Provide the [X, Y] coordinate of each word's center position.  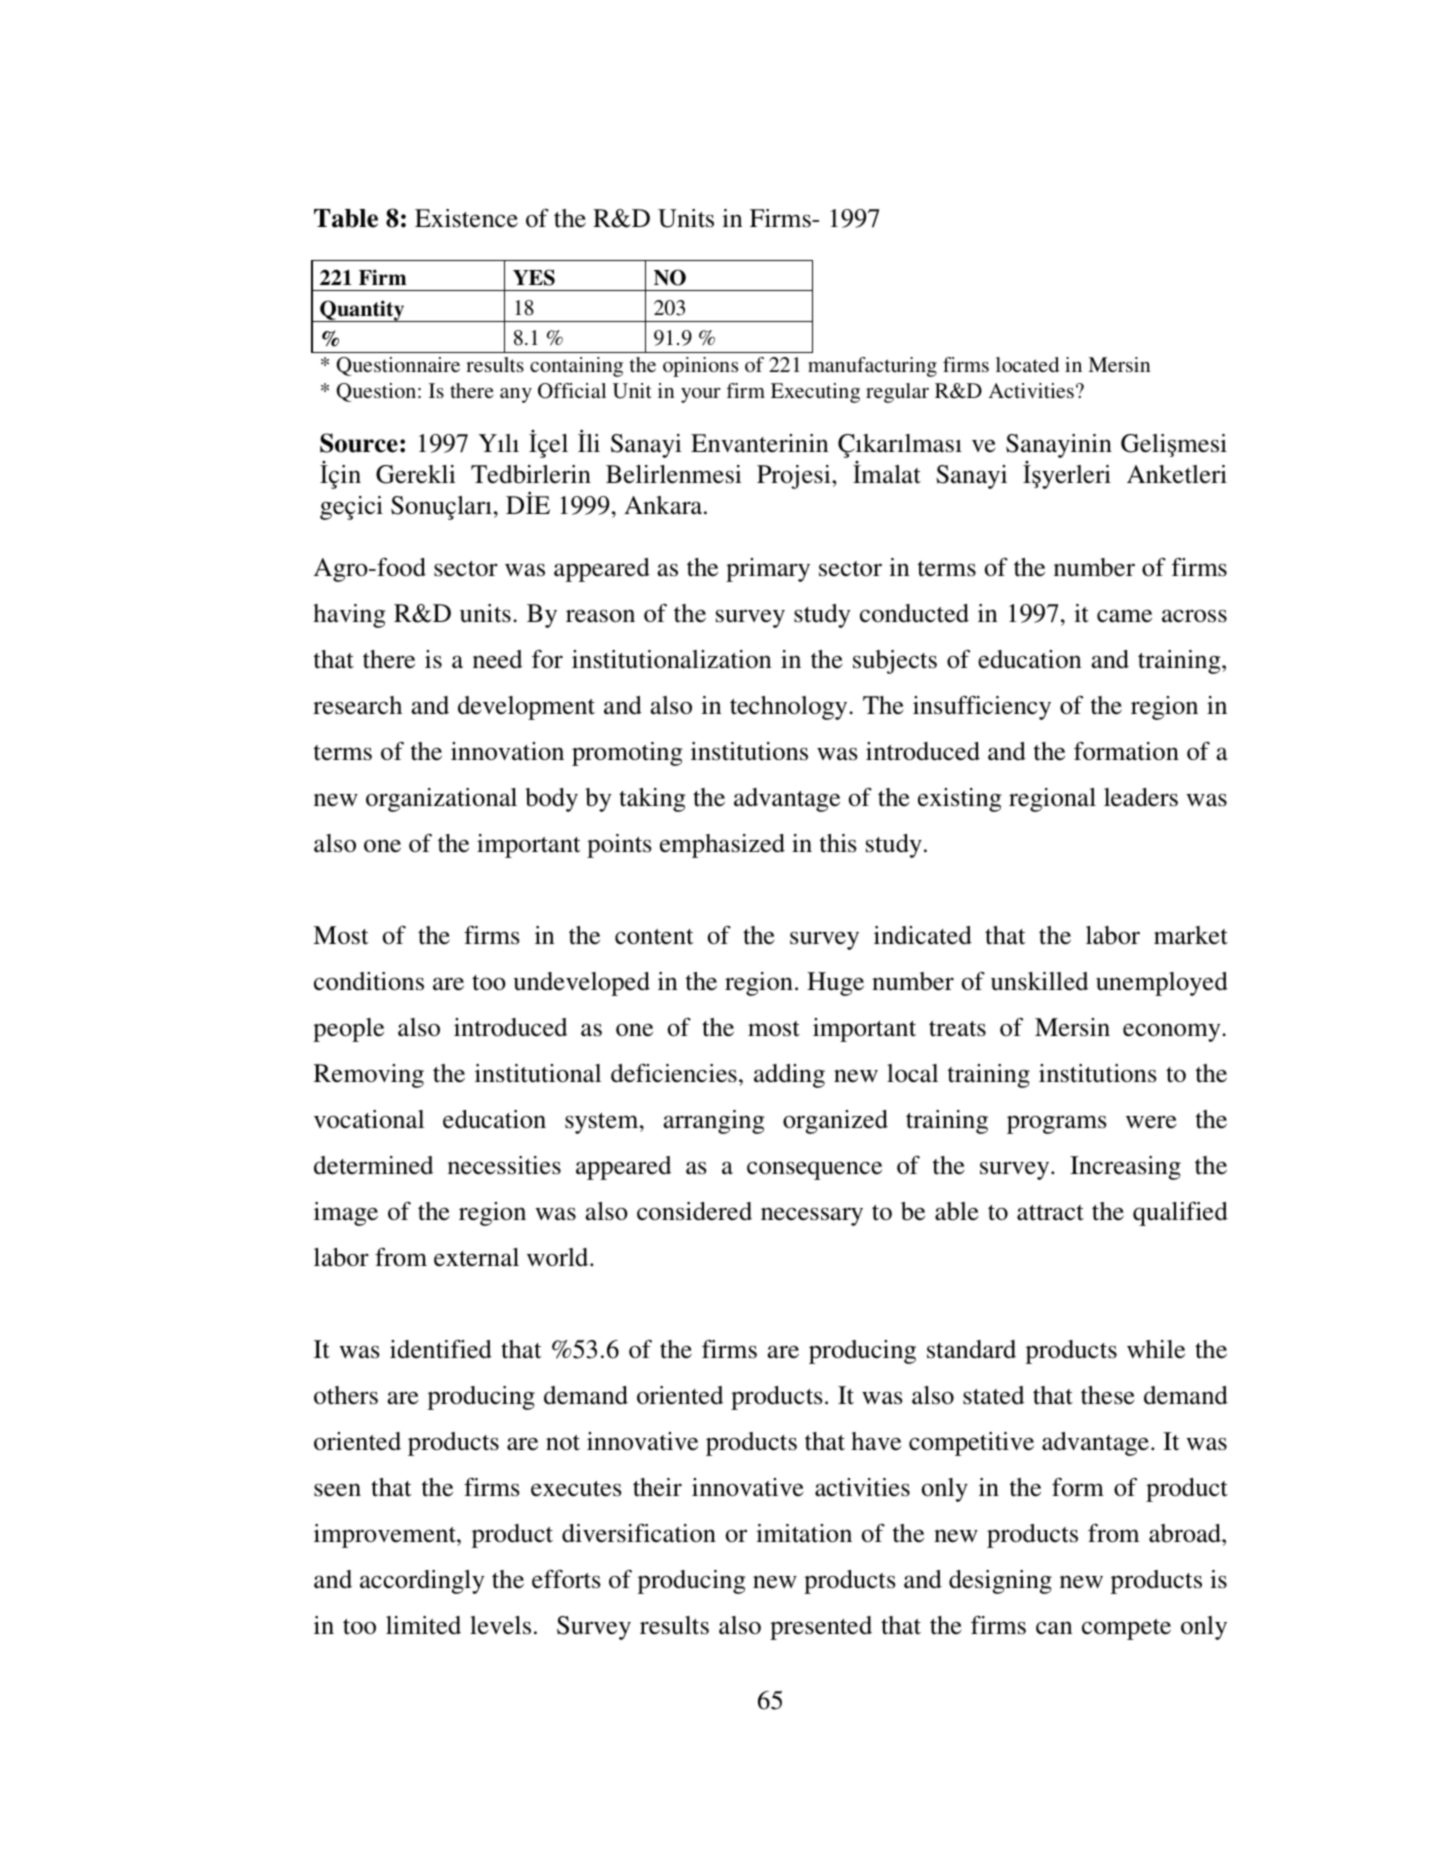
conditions [369, 981]
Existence [466, 218]
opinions [700, 367]
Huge [835, 984]
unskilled [1039, 981]
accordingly [422, 1582]
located [1027, 364]
